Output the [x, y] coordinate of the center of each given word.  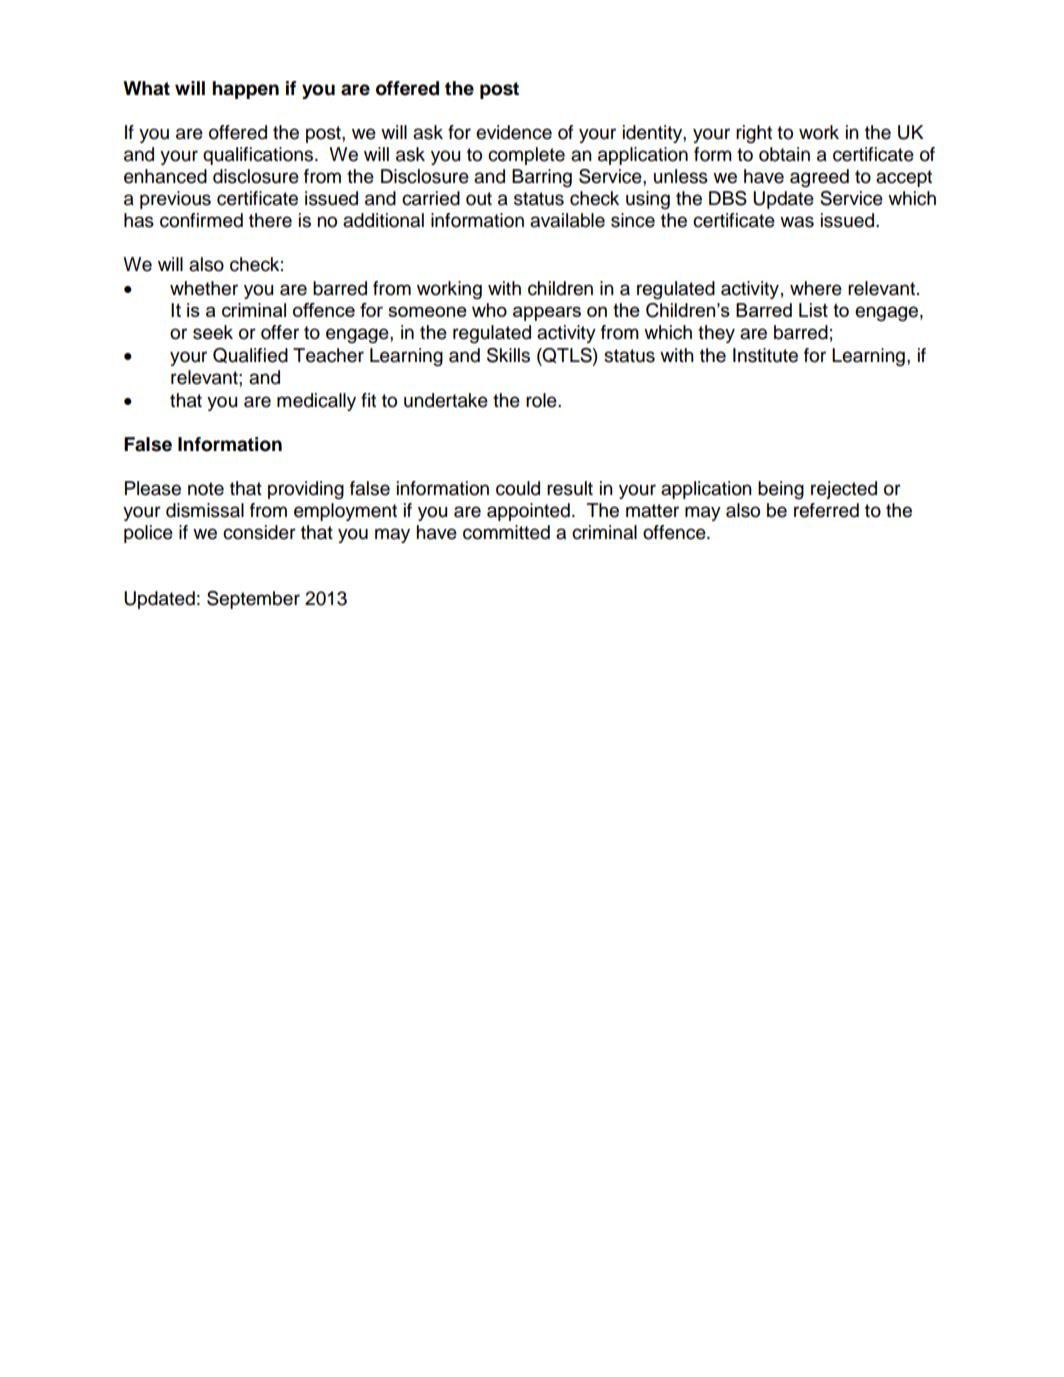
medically [316, 402]
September [253, 600]
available [567, 220]
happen [245, 90]
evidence [514, 132]
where [816, 288]
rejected [844, 490]
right [754, 134]
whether [204, 288]
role [542, 400]
